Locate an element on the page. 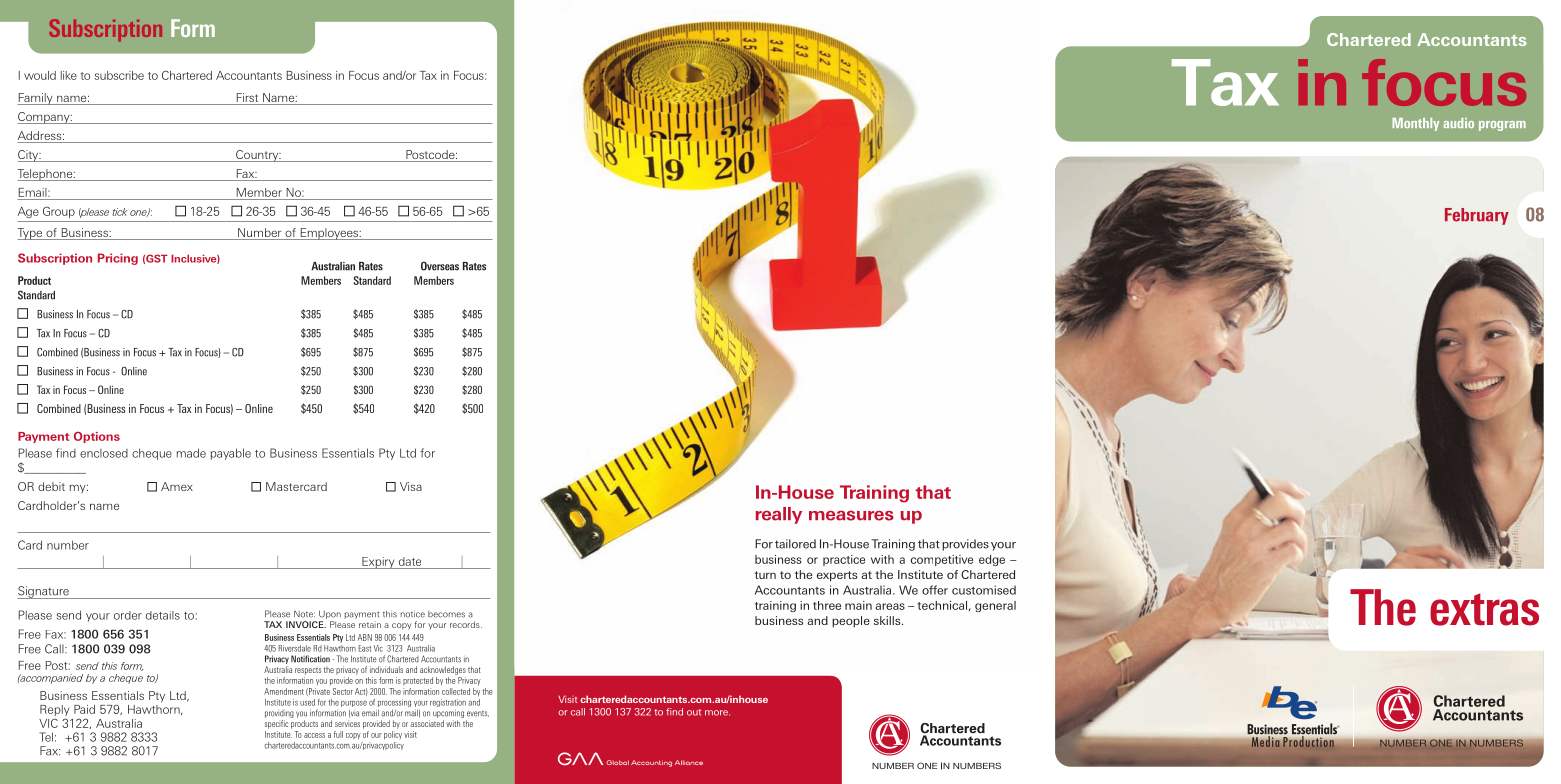  providing is located at coordinates (279, 714).
